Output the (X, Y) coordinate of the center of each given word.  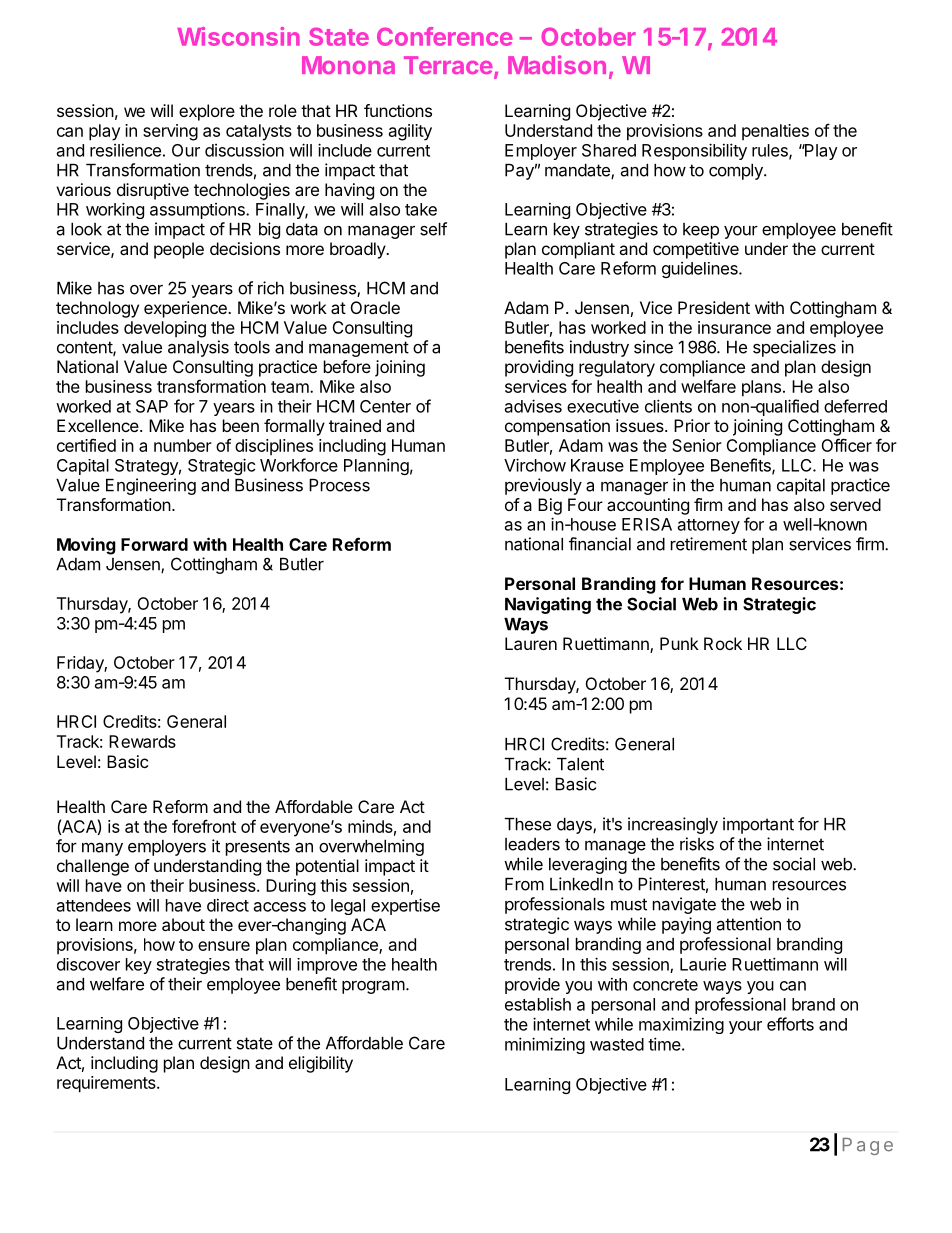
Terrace (448, 65)
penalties (775, 132)
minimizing (545, 1045)
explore (207, 112)
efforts (790, 1024)
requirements (107, 1084)
